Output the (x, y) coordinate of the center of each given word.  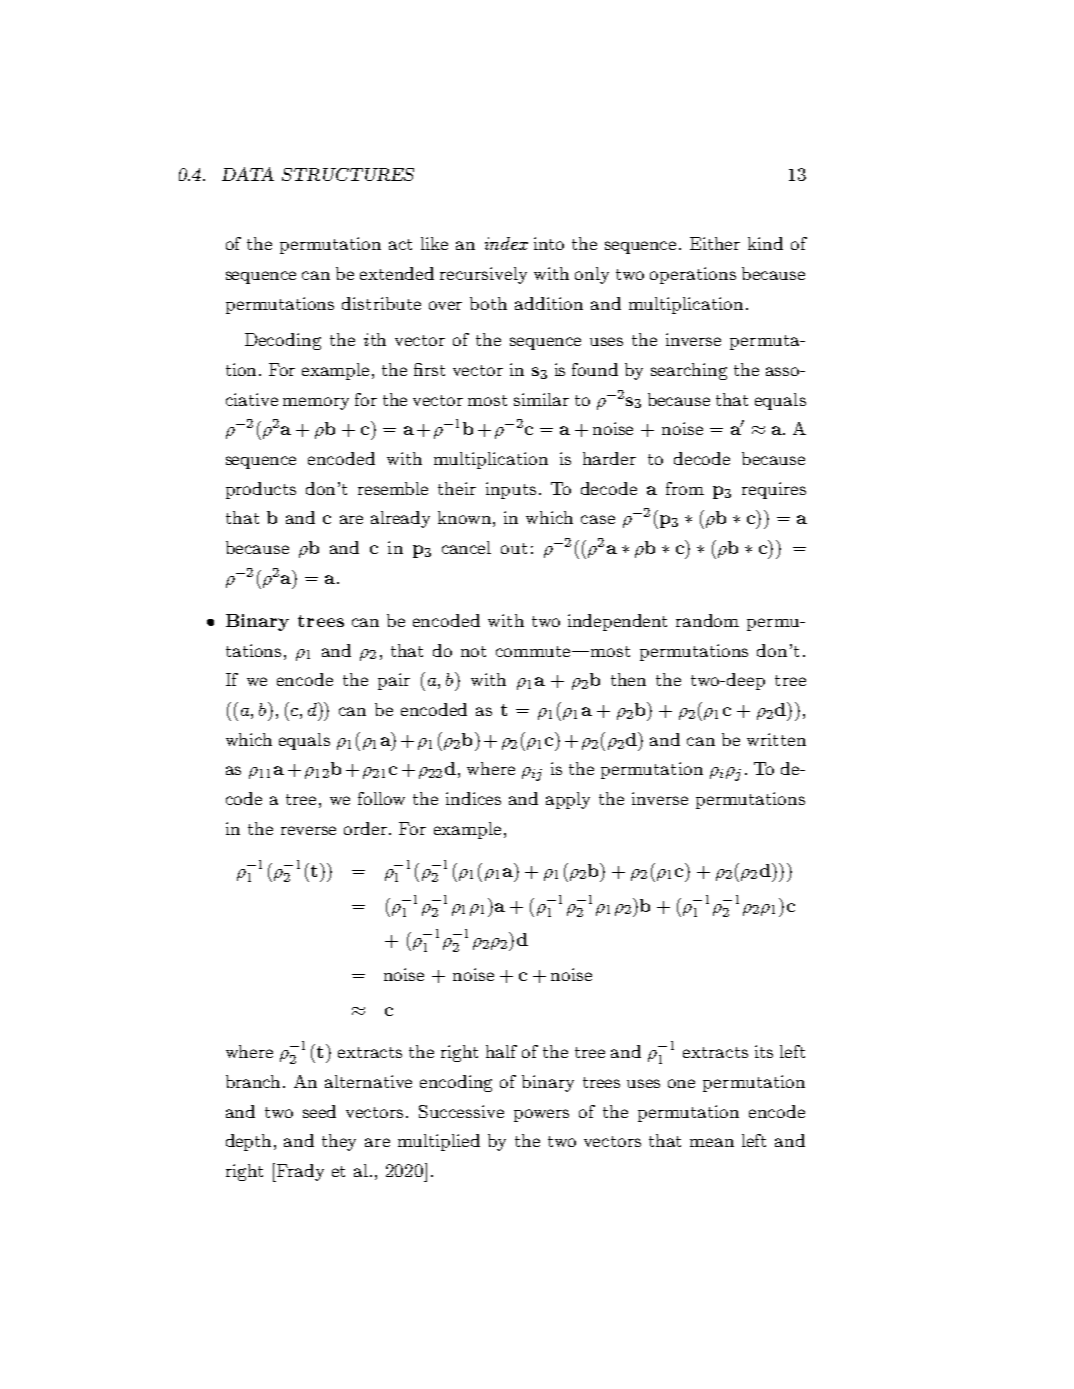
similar (541, 399)
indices (473, 798)
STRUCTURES (348, 174)
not (473, 651)
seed (319, 1111)
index (506, 243)
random (707, 620)
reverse (308, 830)
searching (689, 371)
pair (394, 681)
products (261, 490)
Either (715, 243)
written (776, 739)
